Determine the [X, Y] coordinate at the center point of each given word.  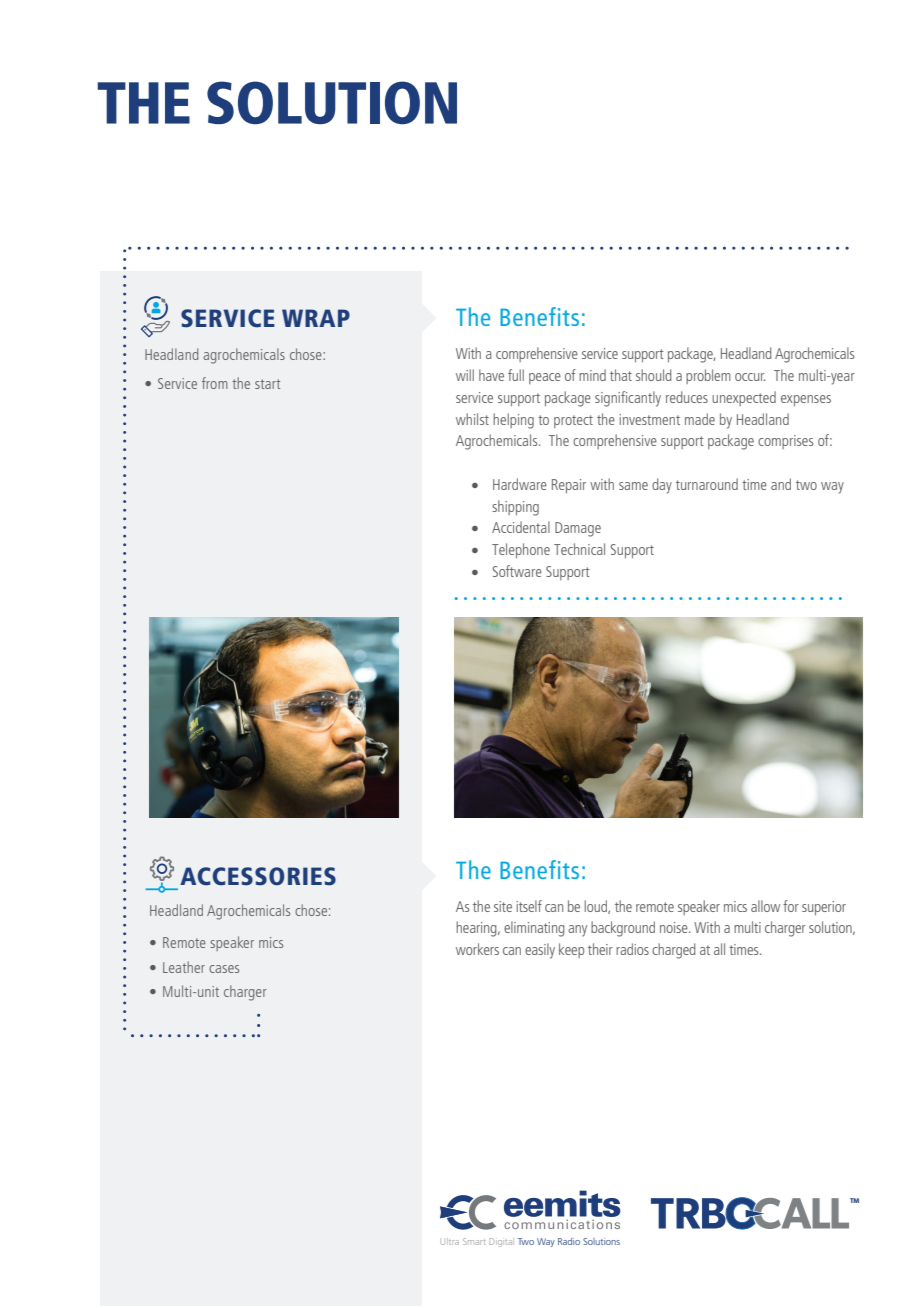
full [516, 375]
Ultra [450, 1241]
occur [750, 377]
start [267, 384]
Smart [474, 1241]
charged [674, 951]
